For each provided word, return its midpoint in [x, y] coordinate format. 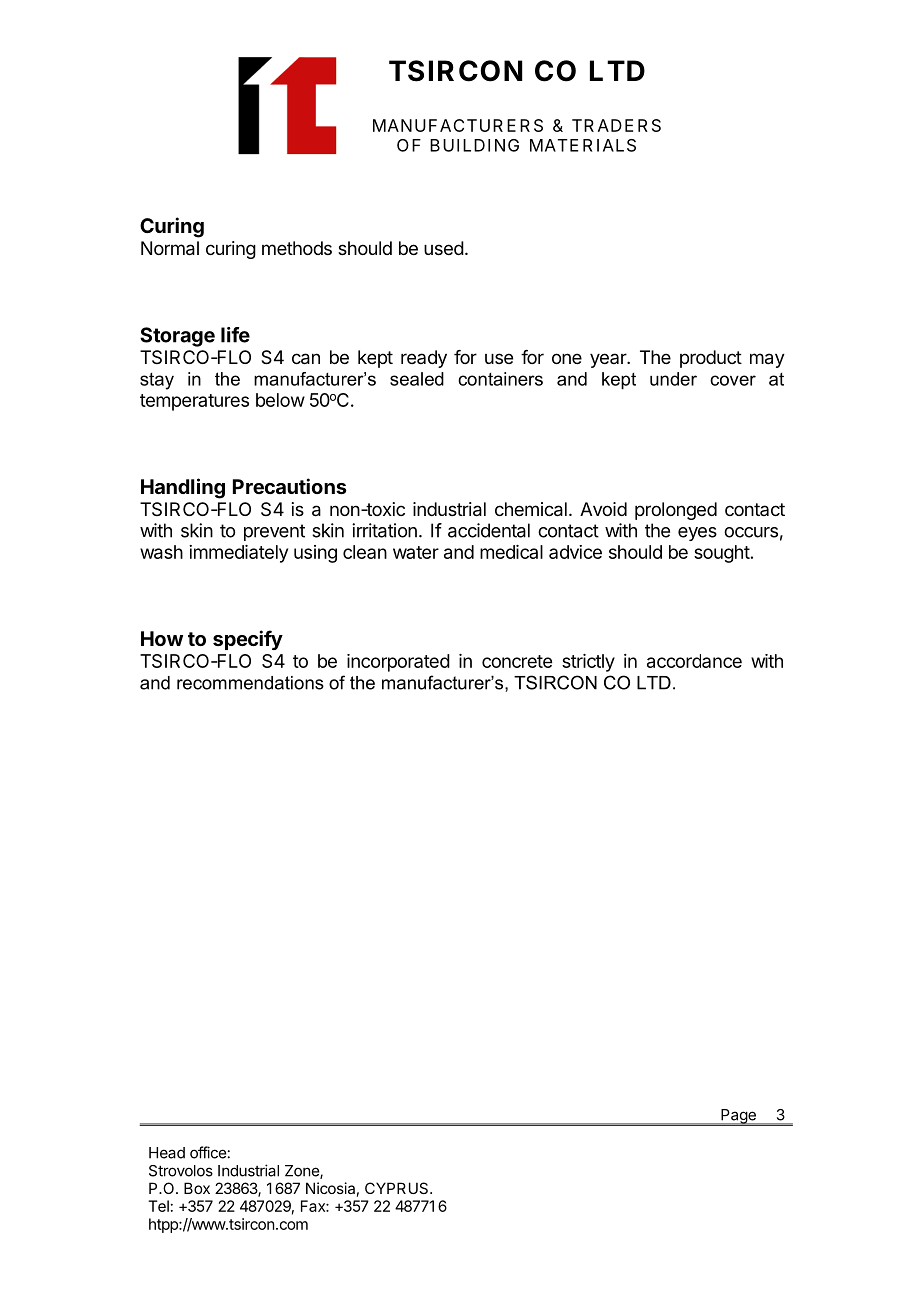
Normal [170, 248]
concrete [517, 661]
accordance [694, 661]
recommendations [250, 683]
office [208, 1152]
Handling [183, 488]
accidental [489, 530]
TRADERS [616, 125]
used [444, 248]
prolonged [676, 511]
